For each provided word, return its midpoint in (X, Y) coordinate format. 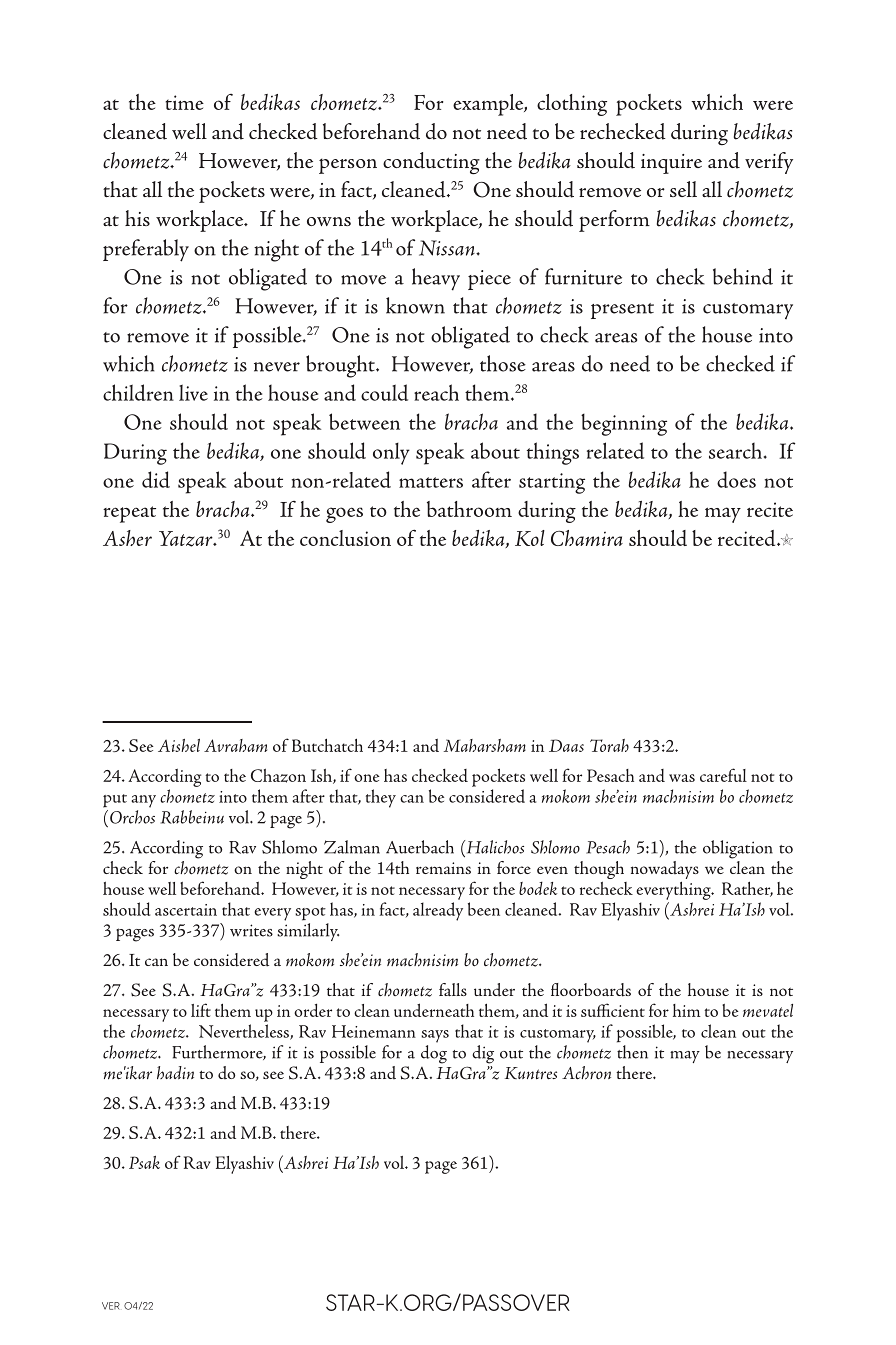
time (184, 102)
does (736, 479)
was (682, 778)
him (687, 1010)
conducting (431, 163)
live (193, 392)
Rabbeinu (192, 817)
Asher (127, 538)
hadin (175, 1073)
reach (436, 392)
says (435, 1036)
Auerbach (420, 847)
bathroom (469, 509)
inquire (671, 164)
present (622, 311)
